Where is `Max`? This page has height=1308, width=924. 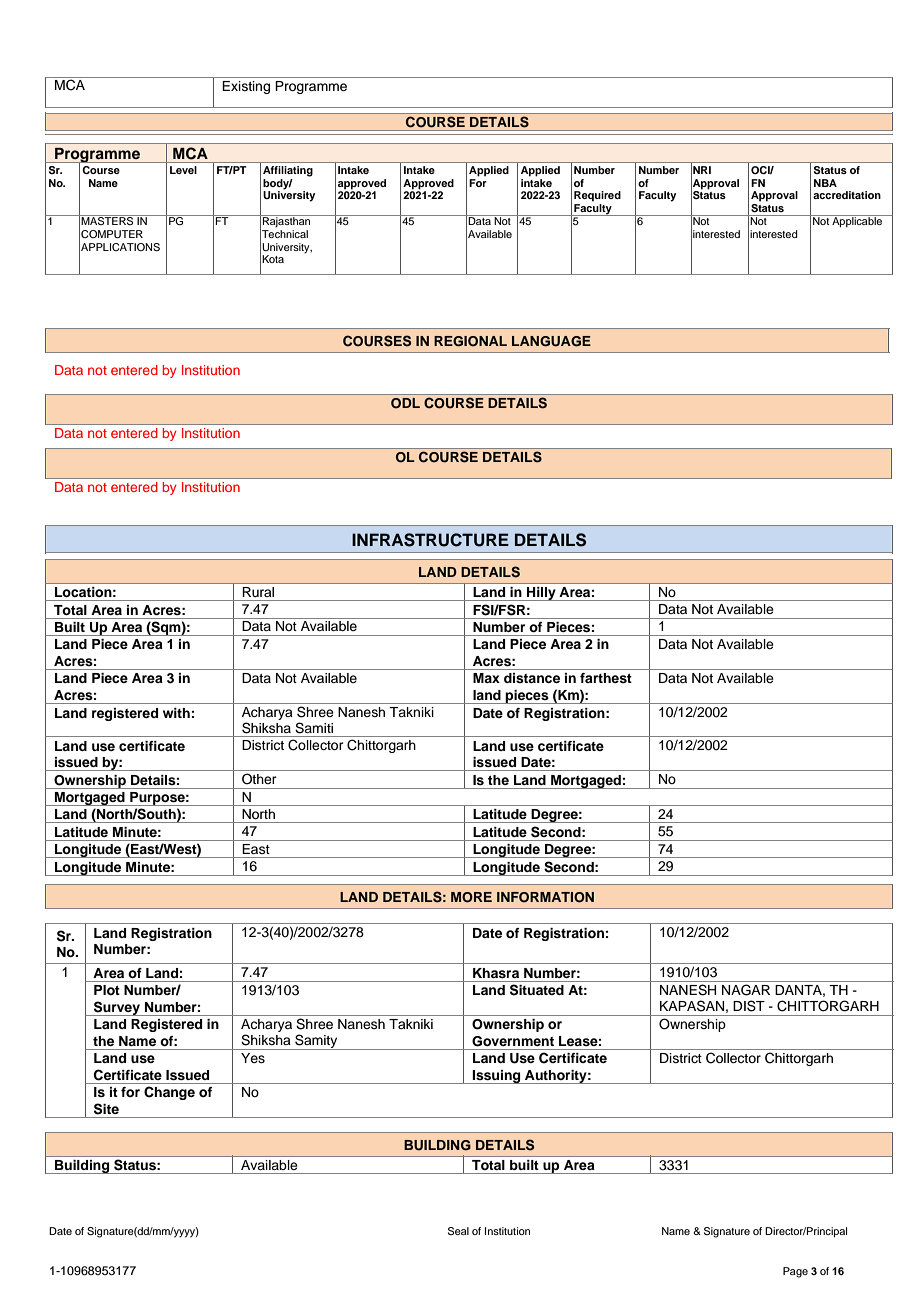 Max is located at coordinates (486, 678).
